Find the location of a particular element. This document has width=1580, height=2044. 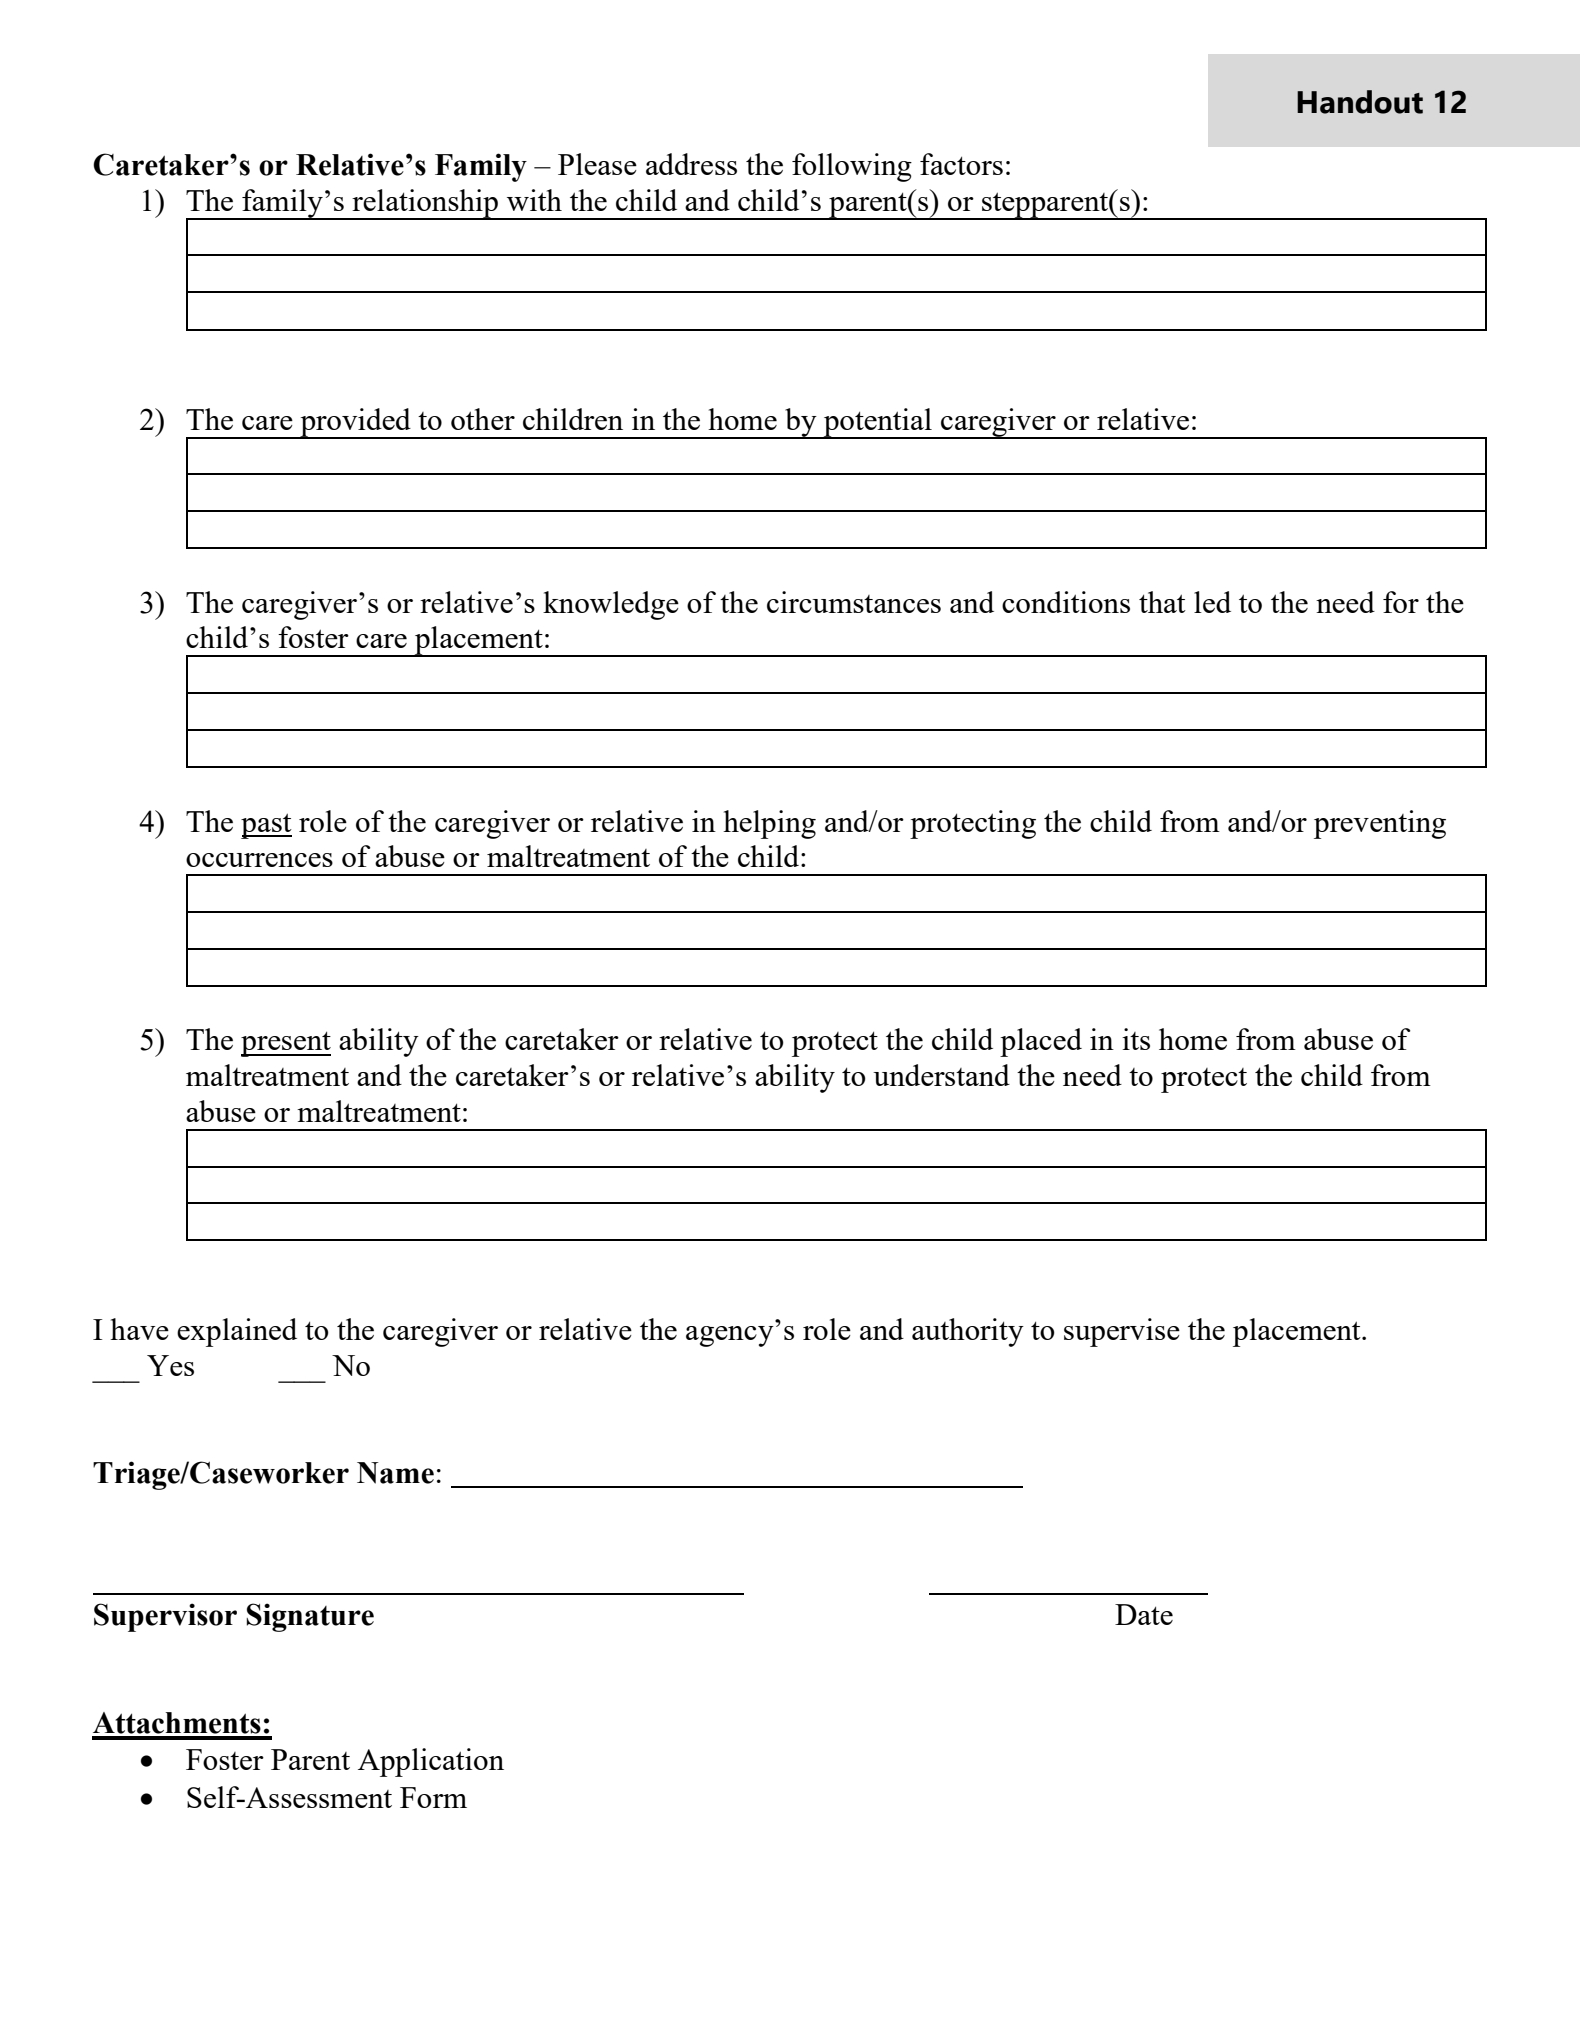

Date is located at coordinates (1144, 1614).
